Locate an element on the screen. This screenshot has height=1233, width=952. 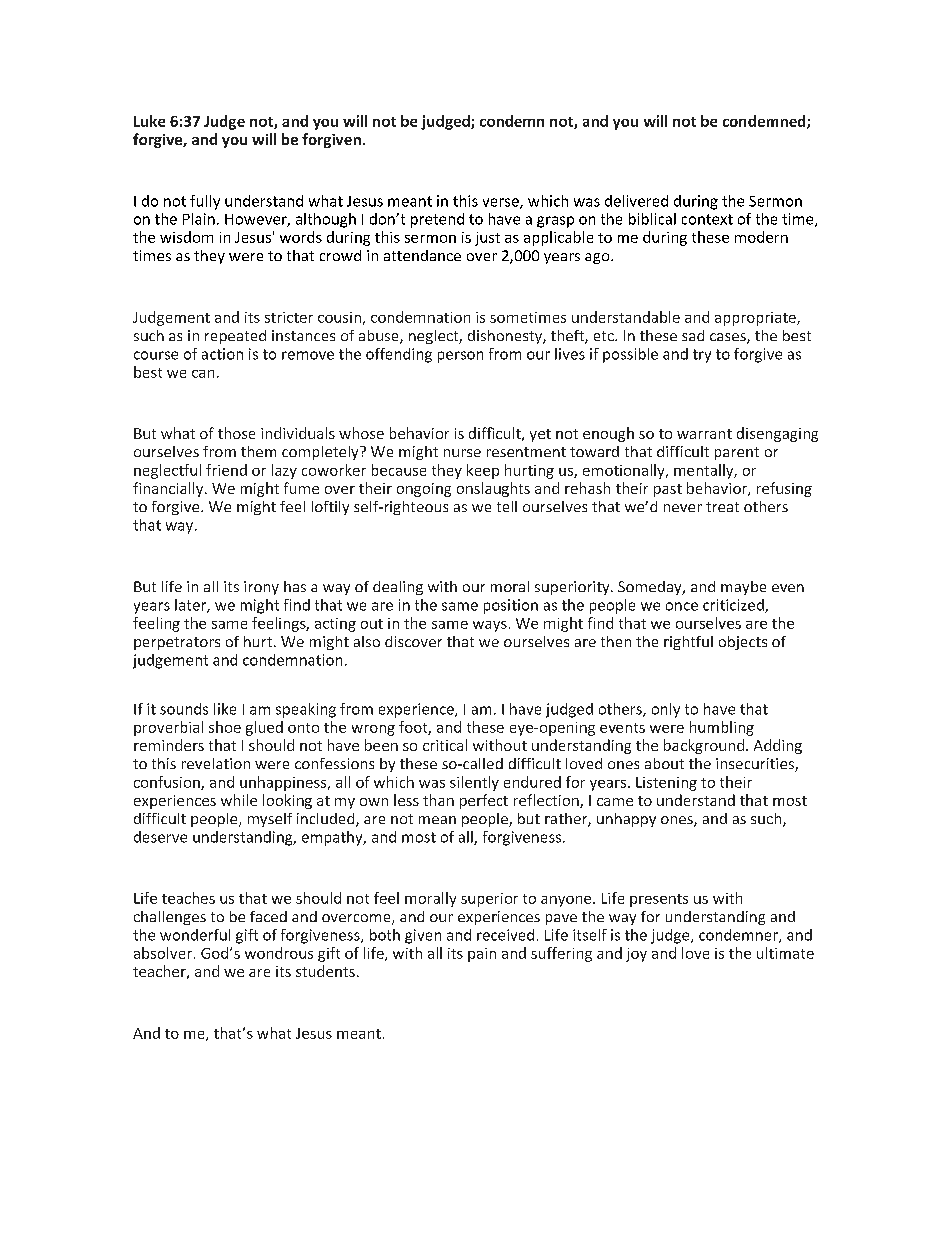
pretend is located at coordinates (437, 220).
